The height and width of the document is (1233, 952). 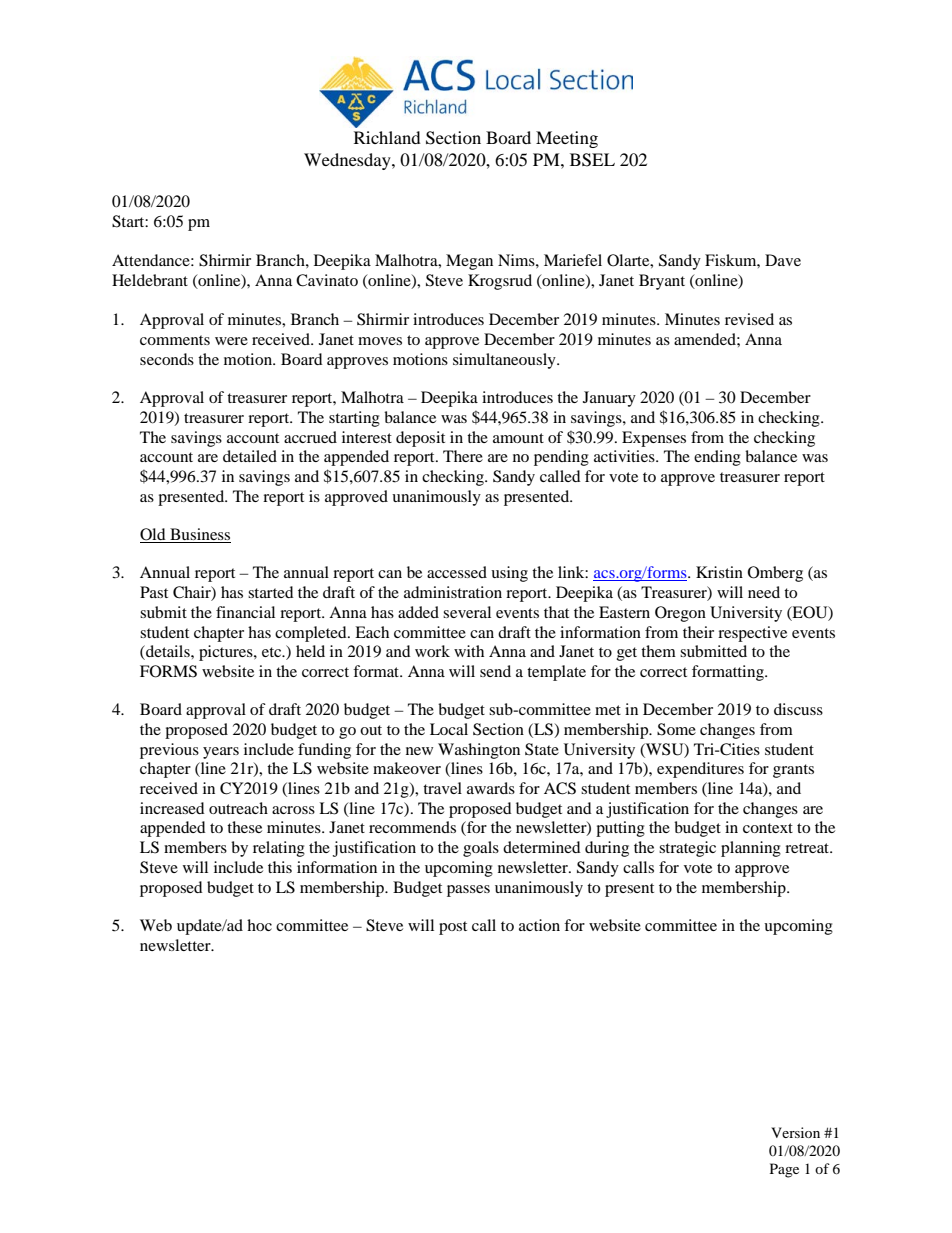 What do you see at coordinates (250, 456) in the document?
I see `detailed` at bounding box center [250, 456].
